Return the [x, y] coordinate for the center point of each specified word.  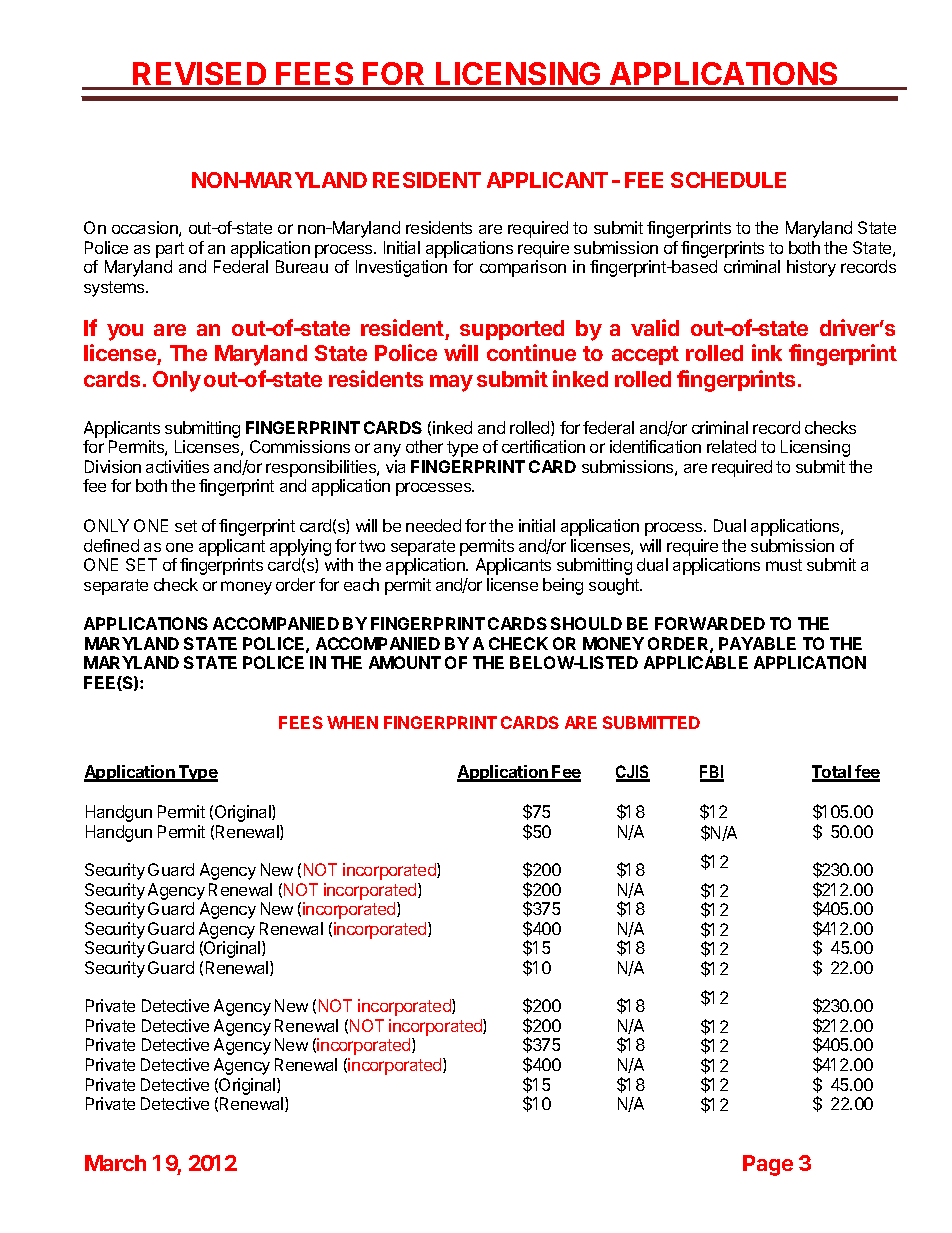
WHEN [352, 722]
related [731, 446]
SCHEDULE [728, 180]
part [170, 250]
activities [177, 466]
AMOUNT [405, 662]
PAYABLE [757, 643]
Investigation [401, 268]
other [424, 446]
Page [768, 1165]
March [115, 1163]
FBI [712, 773]
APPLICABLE [696, 662]
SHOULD [586, 623]
